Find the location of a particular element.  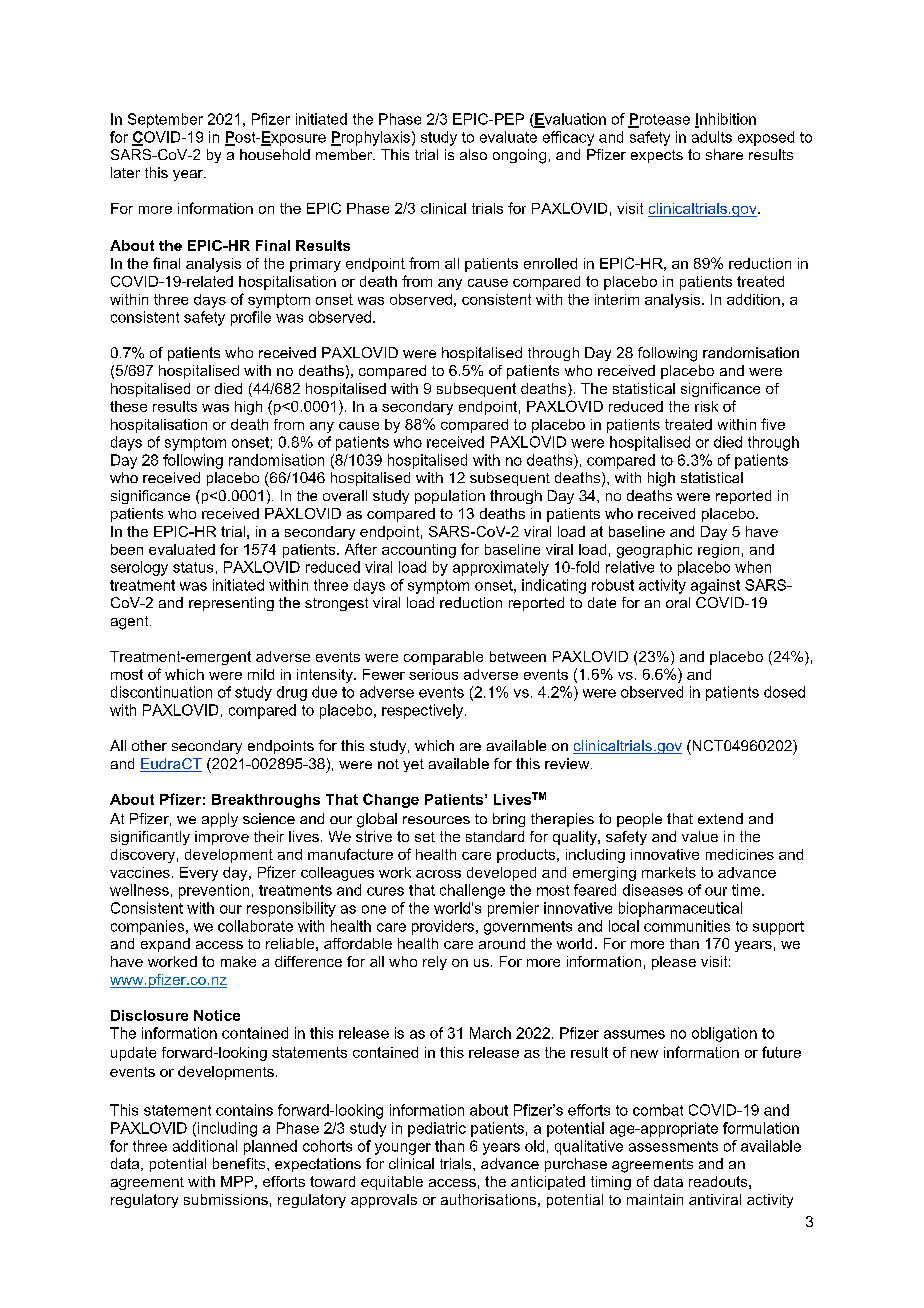

September is located at coordinates (165, 120).
